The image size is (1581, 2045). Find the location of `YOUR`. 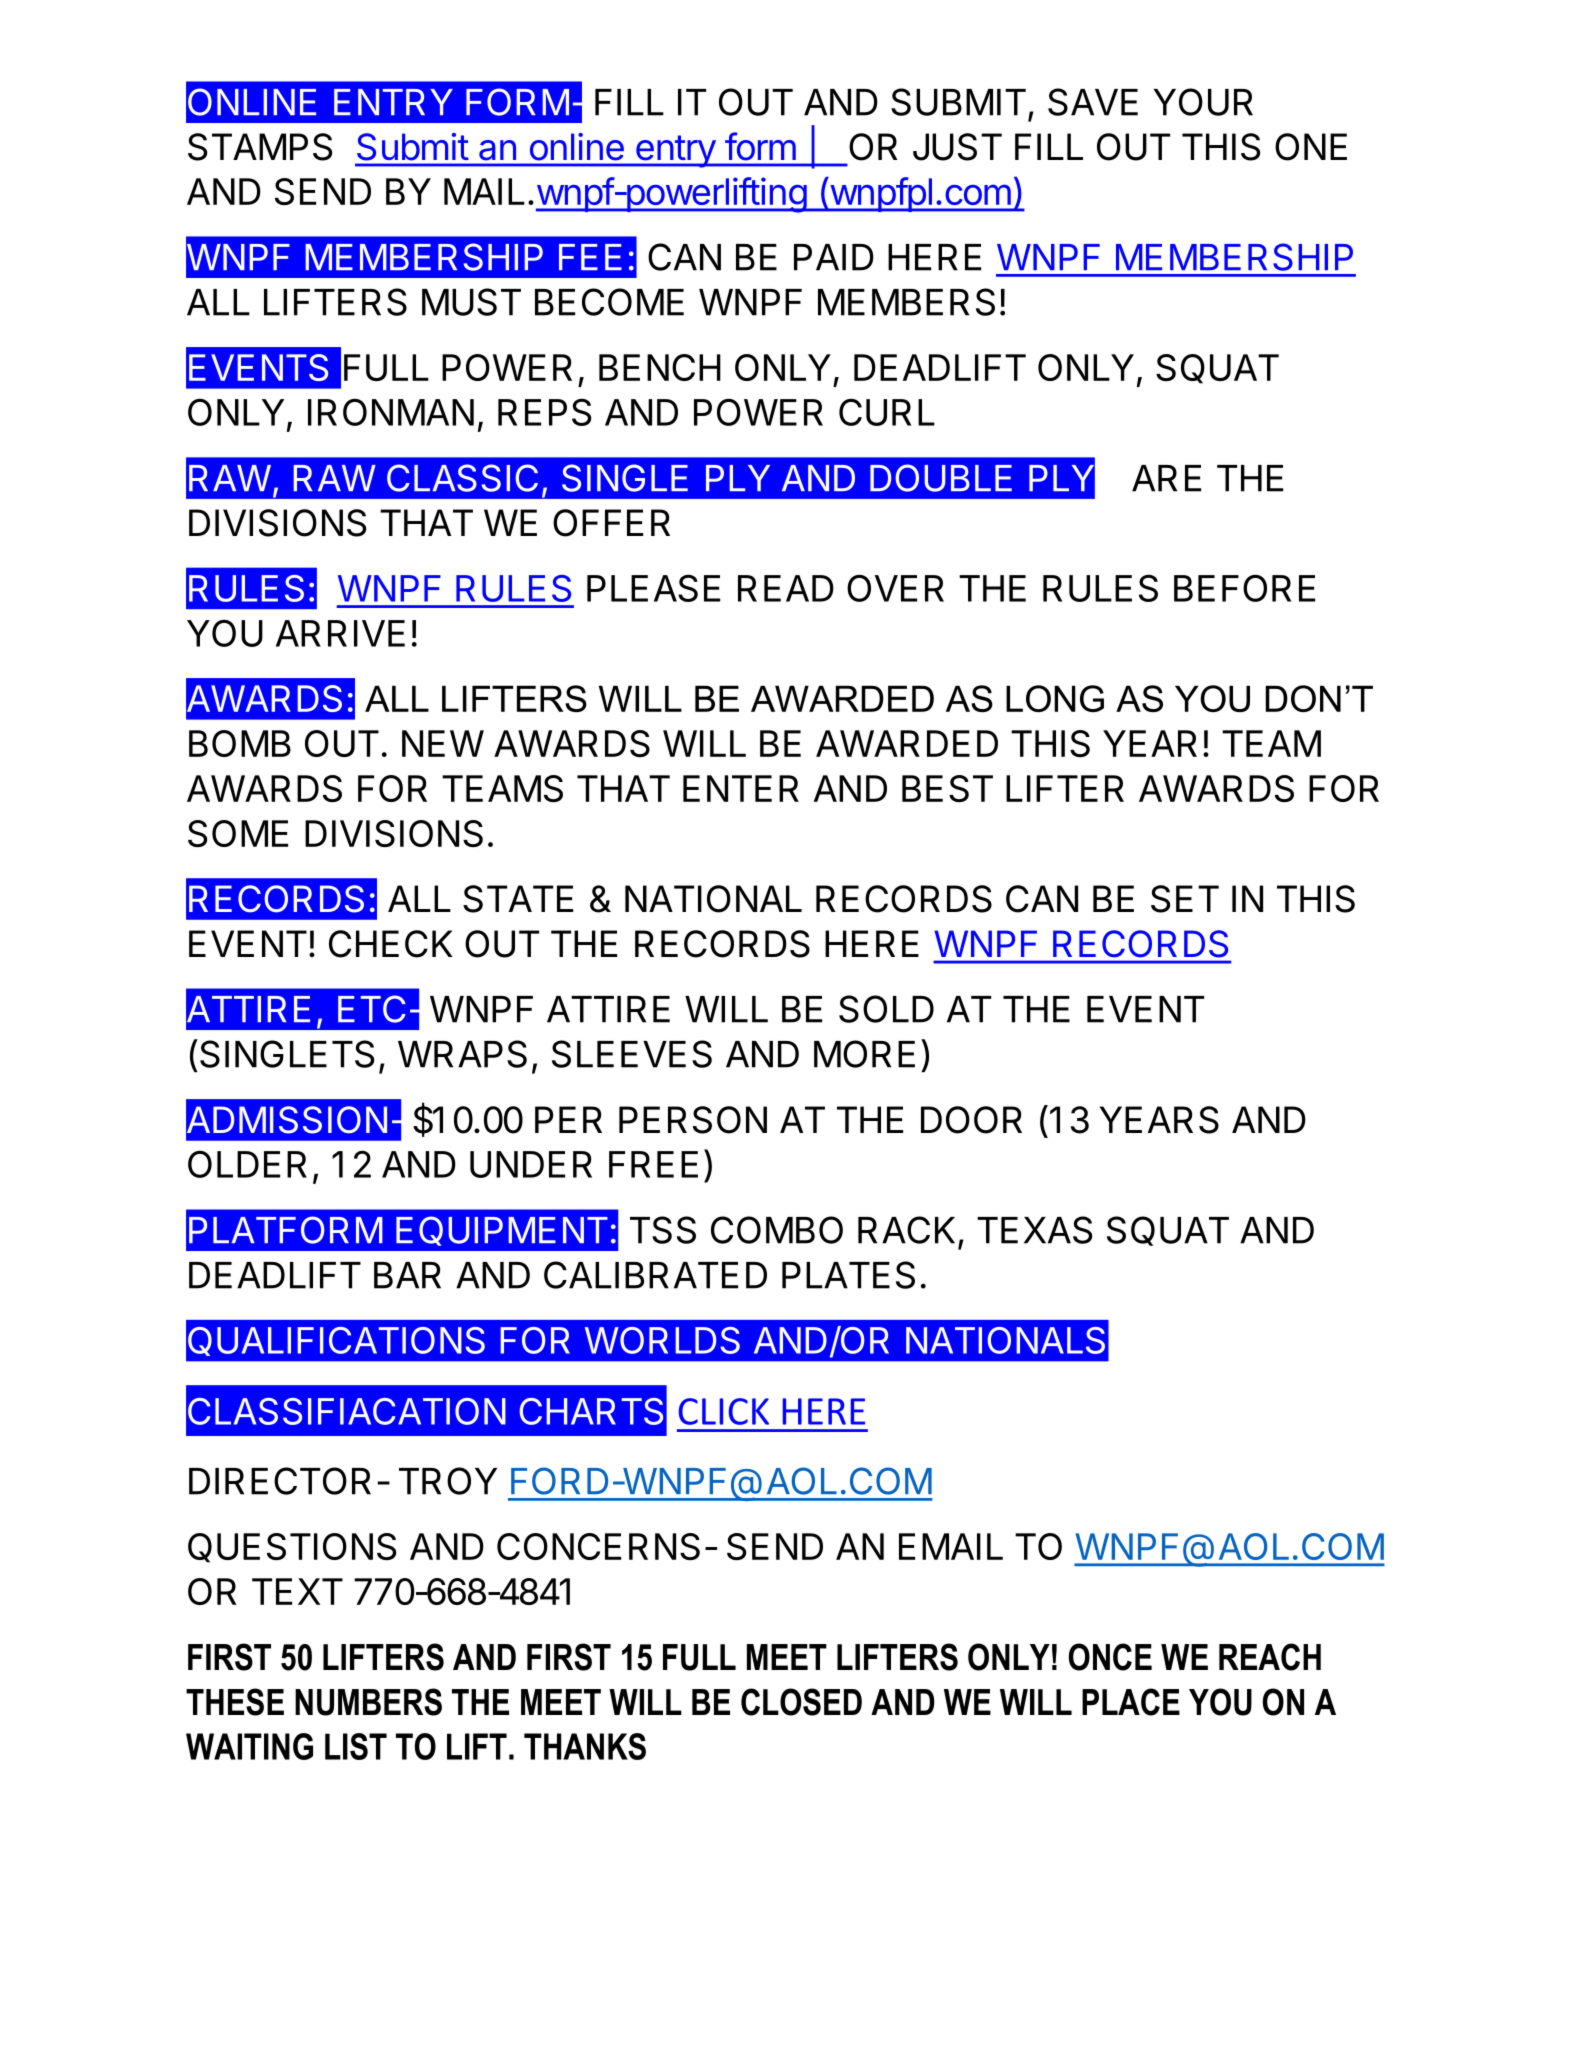

YOUR is located at coordinates (1203, 102).
